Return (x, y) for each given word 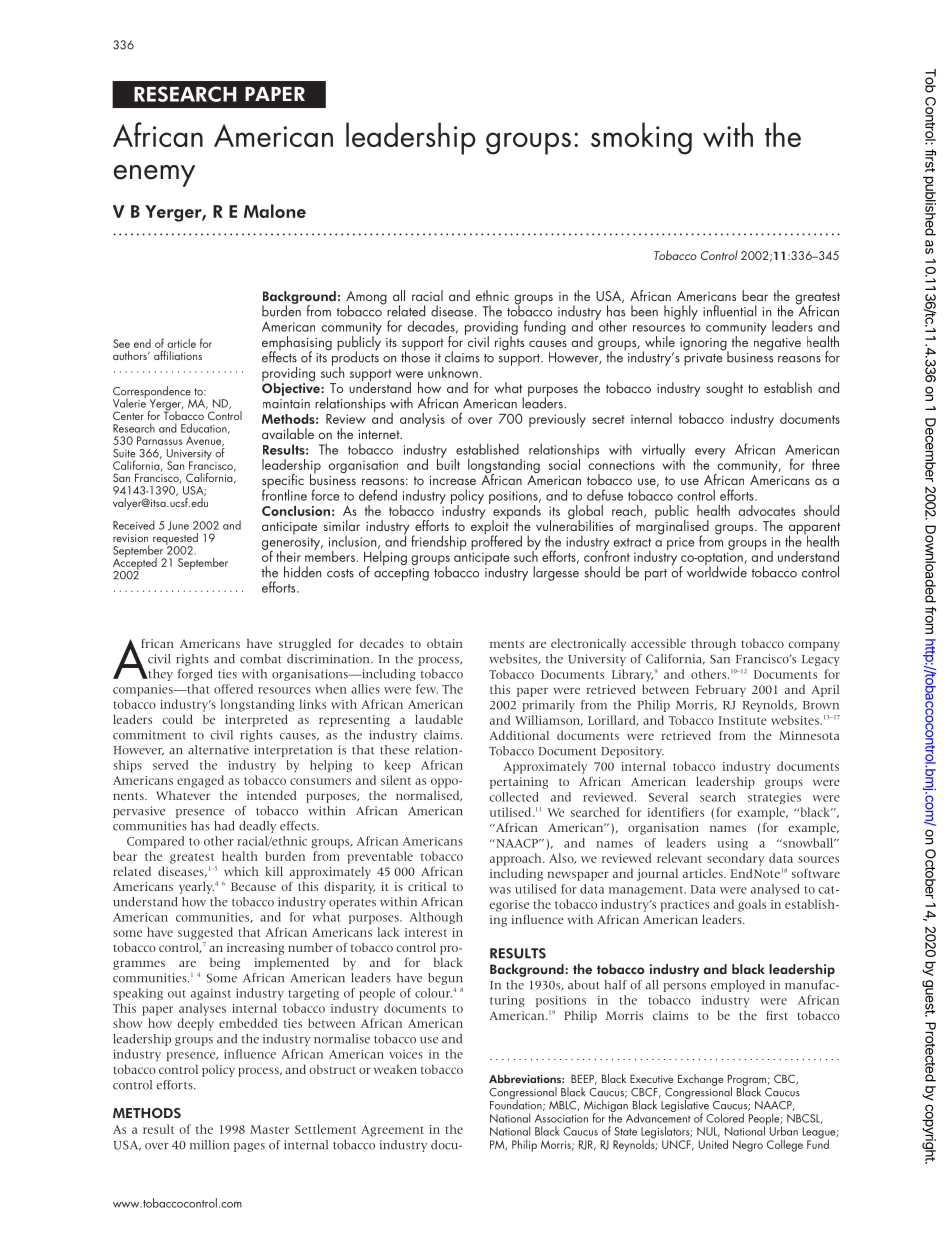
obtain (445, 643)
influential (730, 311)
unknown (453, 372)
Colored (725, 1118)
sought (724, 389)
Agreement (392, 1131)
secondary (735, 859)
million (209, 1145)
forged (195, 675)
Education (205, 428)
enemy (154, 176)
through (713, 644)
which (241, 871)
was (500, 890)
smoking (641, 138)
